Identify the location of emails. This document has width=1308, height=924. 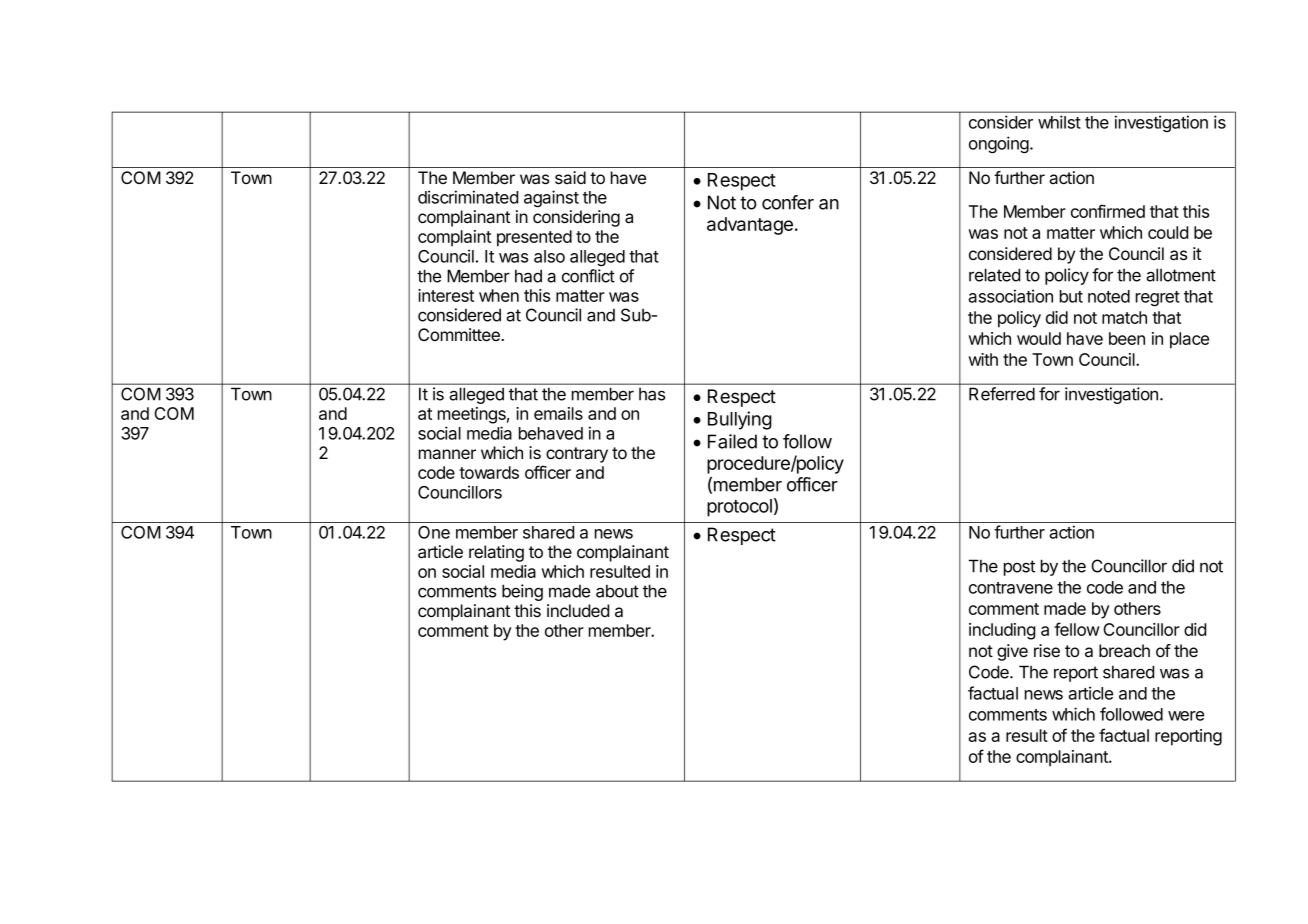
(558, 413).
